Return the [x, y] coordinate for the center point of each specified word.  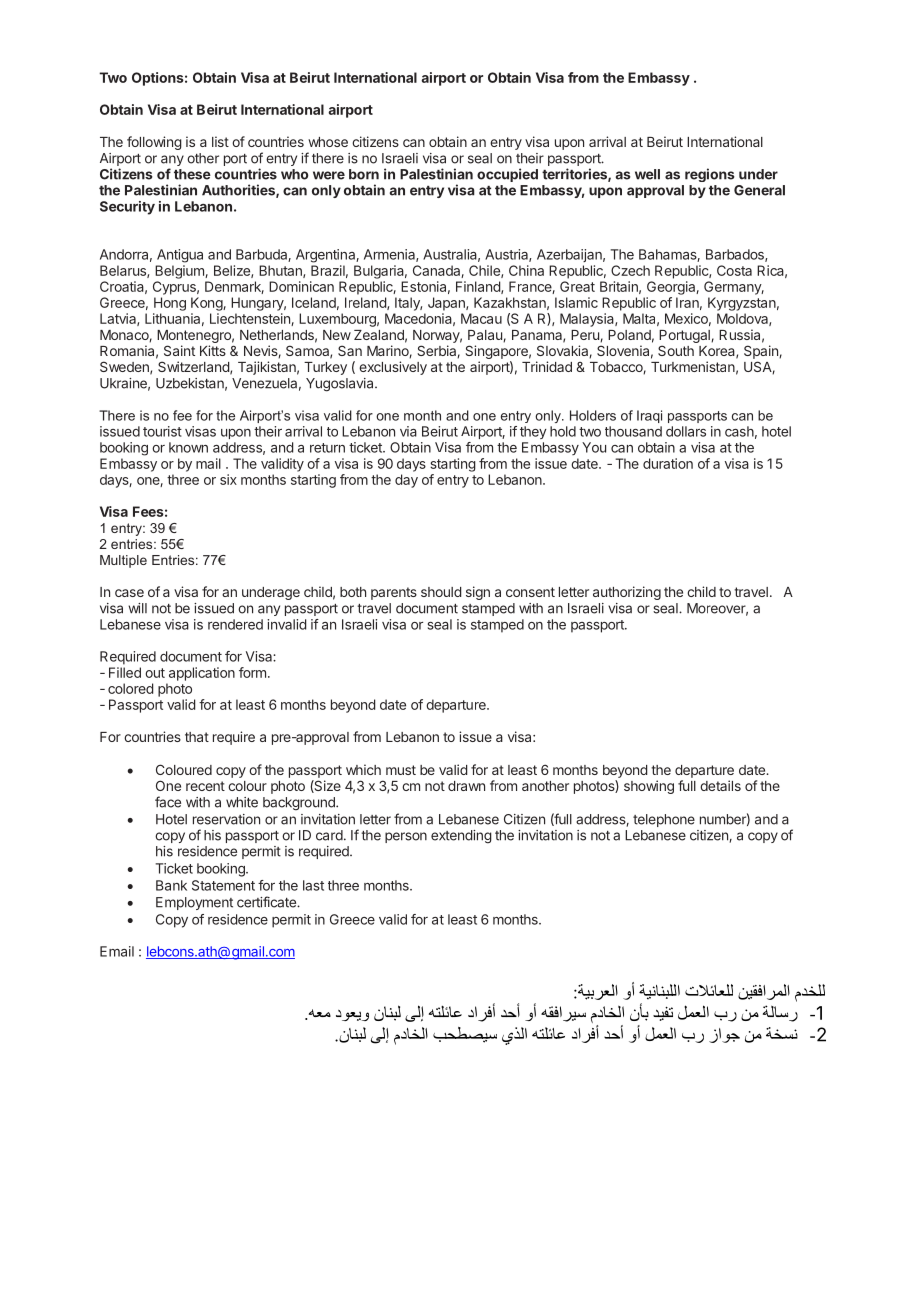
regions [710, 175]
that [197, 737]
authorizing [627, 593]
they [533, 432]
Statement [223, 885]
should [441, 592]
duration [668, 463]
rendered [235, 624]
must [401, 770]
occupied [507, 175]
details [720, 785]
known [188, 447]
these [192, 174]
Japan [447, 304]
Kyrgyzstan [742, 304]
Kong [207, 304]
